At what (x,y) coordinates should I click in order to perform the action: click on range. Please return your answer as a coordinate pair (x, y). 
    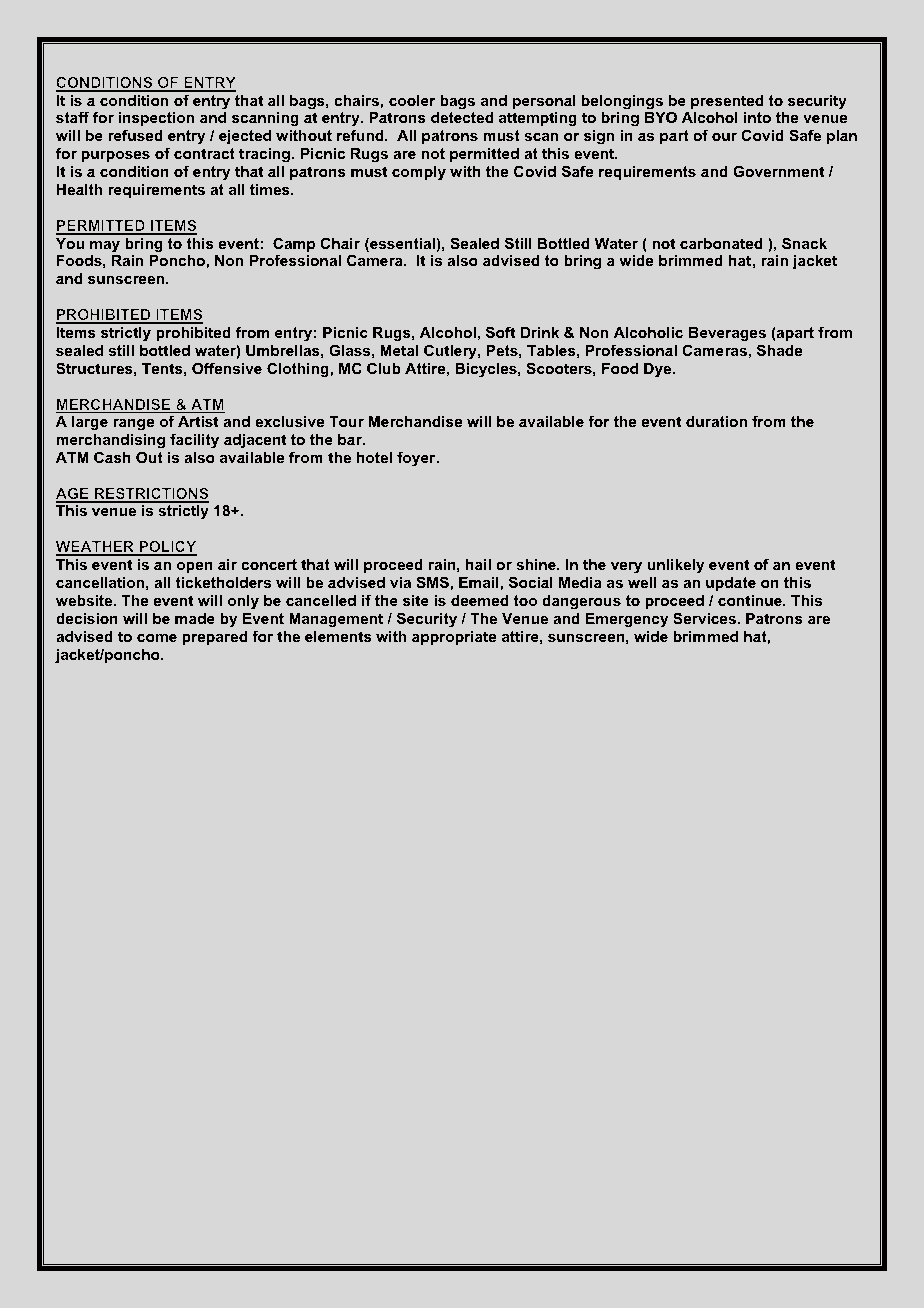
    Looking at the image, I should click on (133, 425).
